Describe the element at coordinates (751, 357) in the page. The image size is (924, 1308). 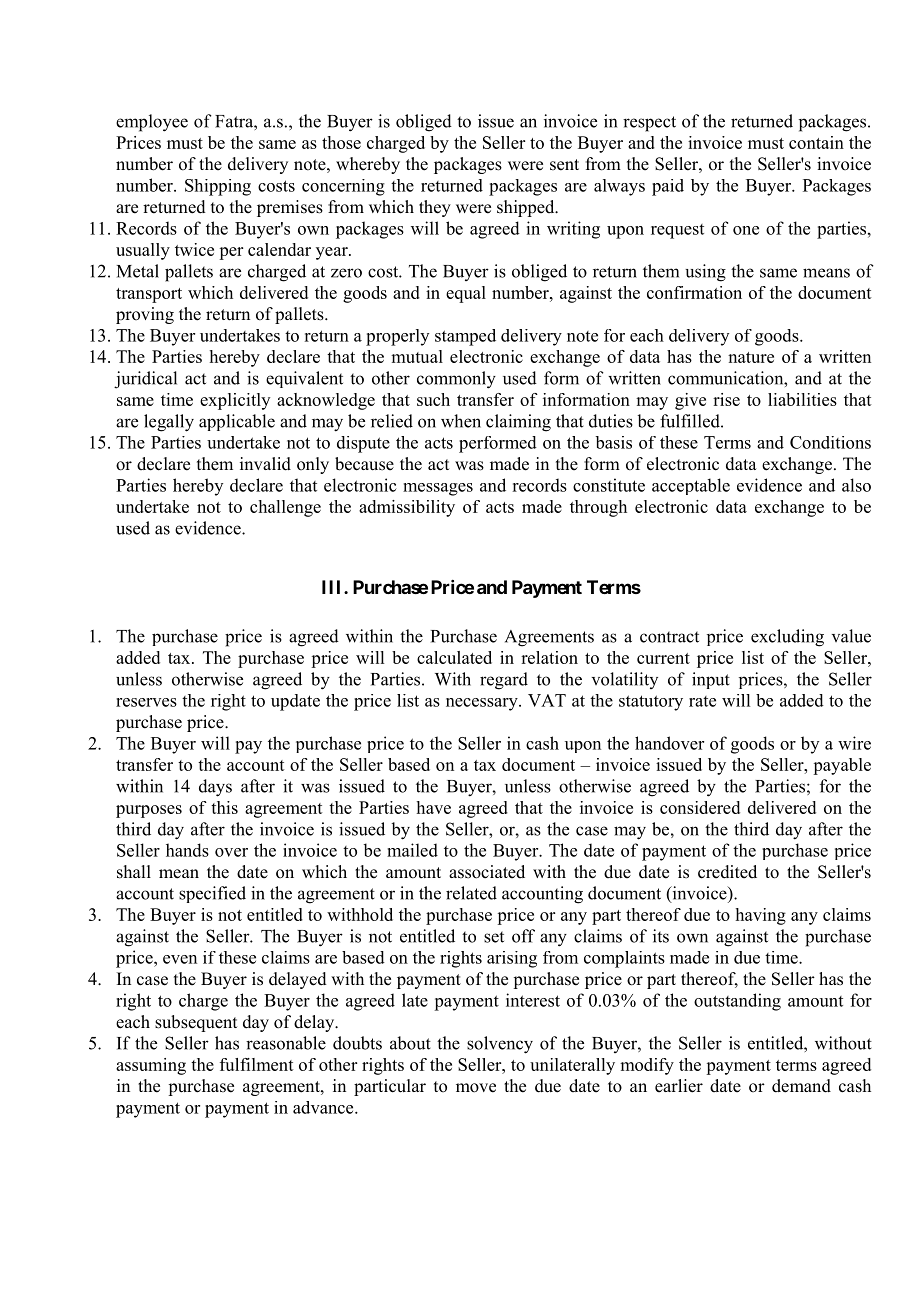
I see `nature` at that location.
